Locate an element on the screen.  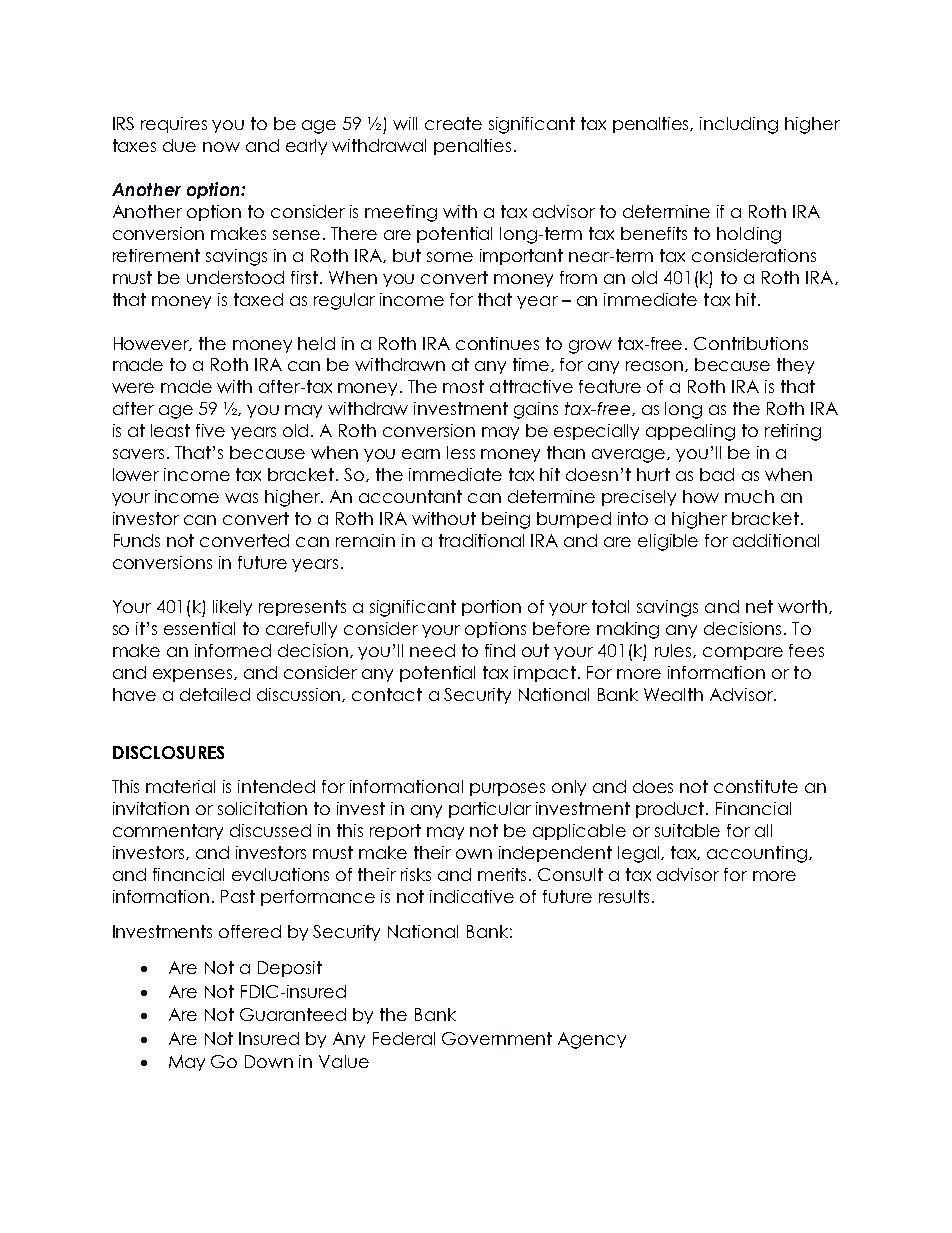
including is located at coordinates (739, 125).
